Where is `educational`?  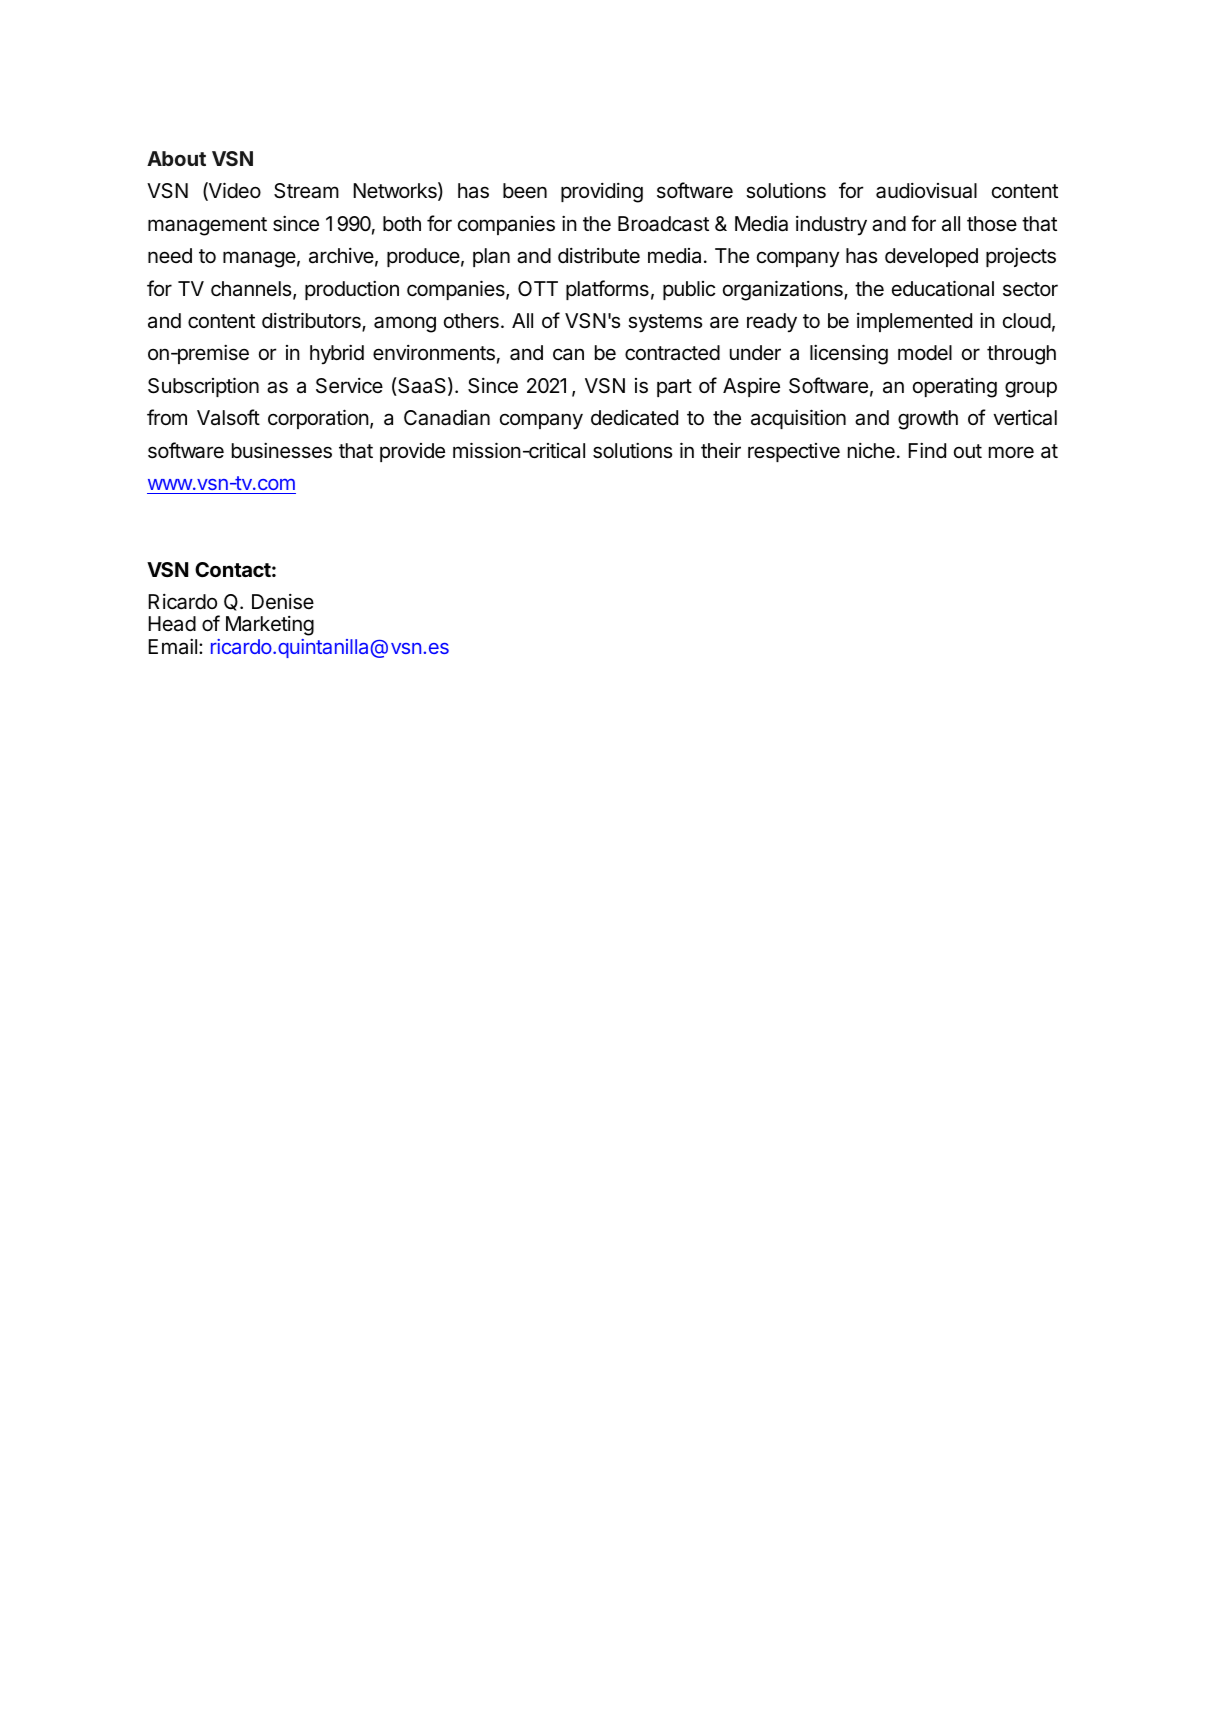
educational is located at coordinates (943, 288).
